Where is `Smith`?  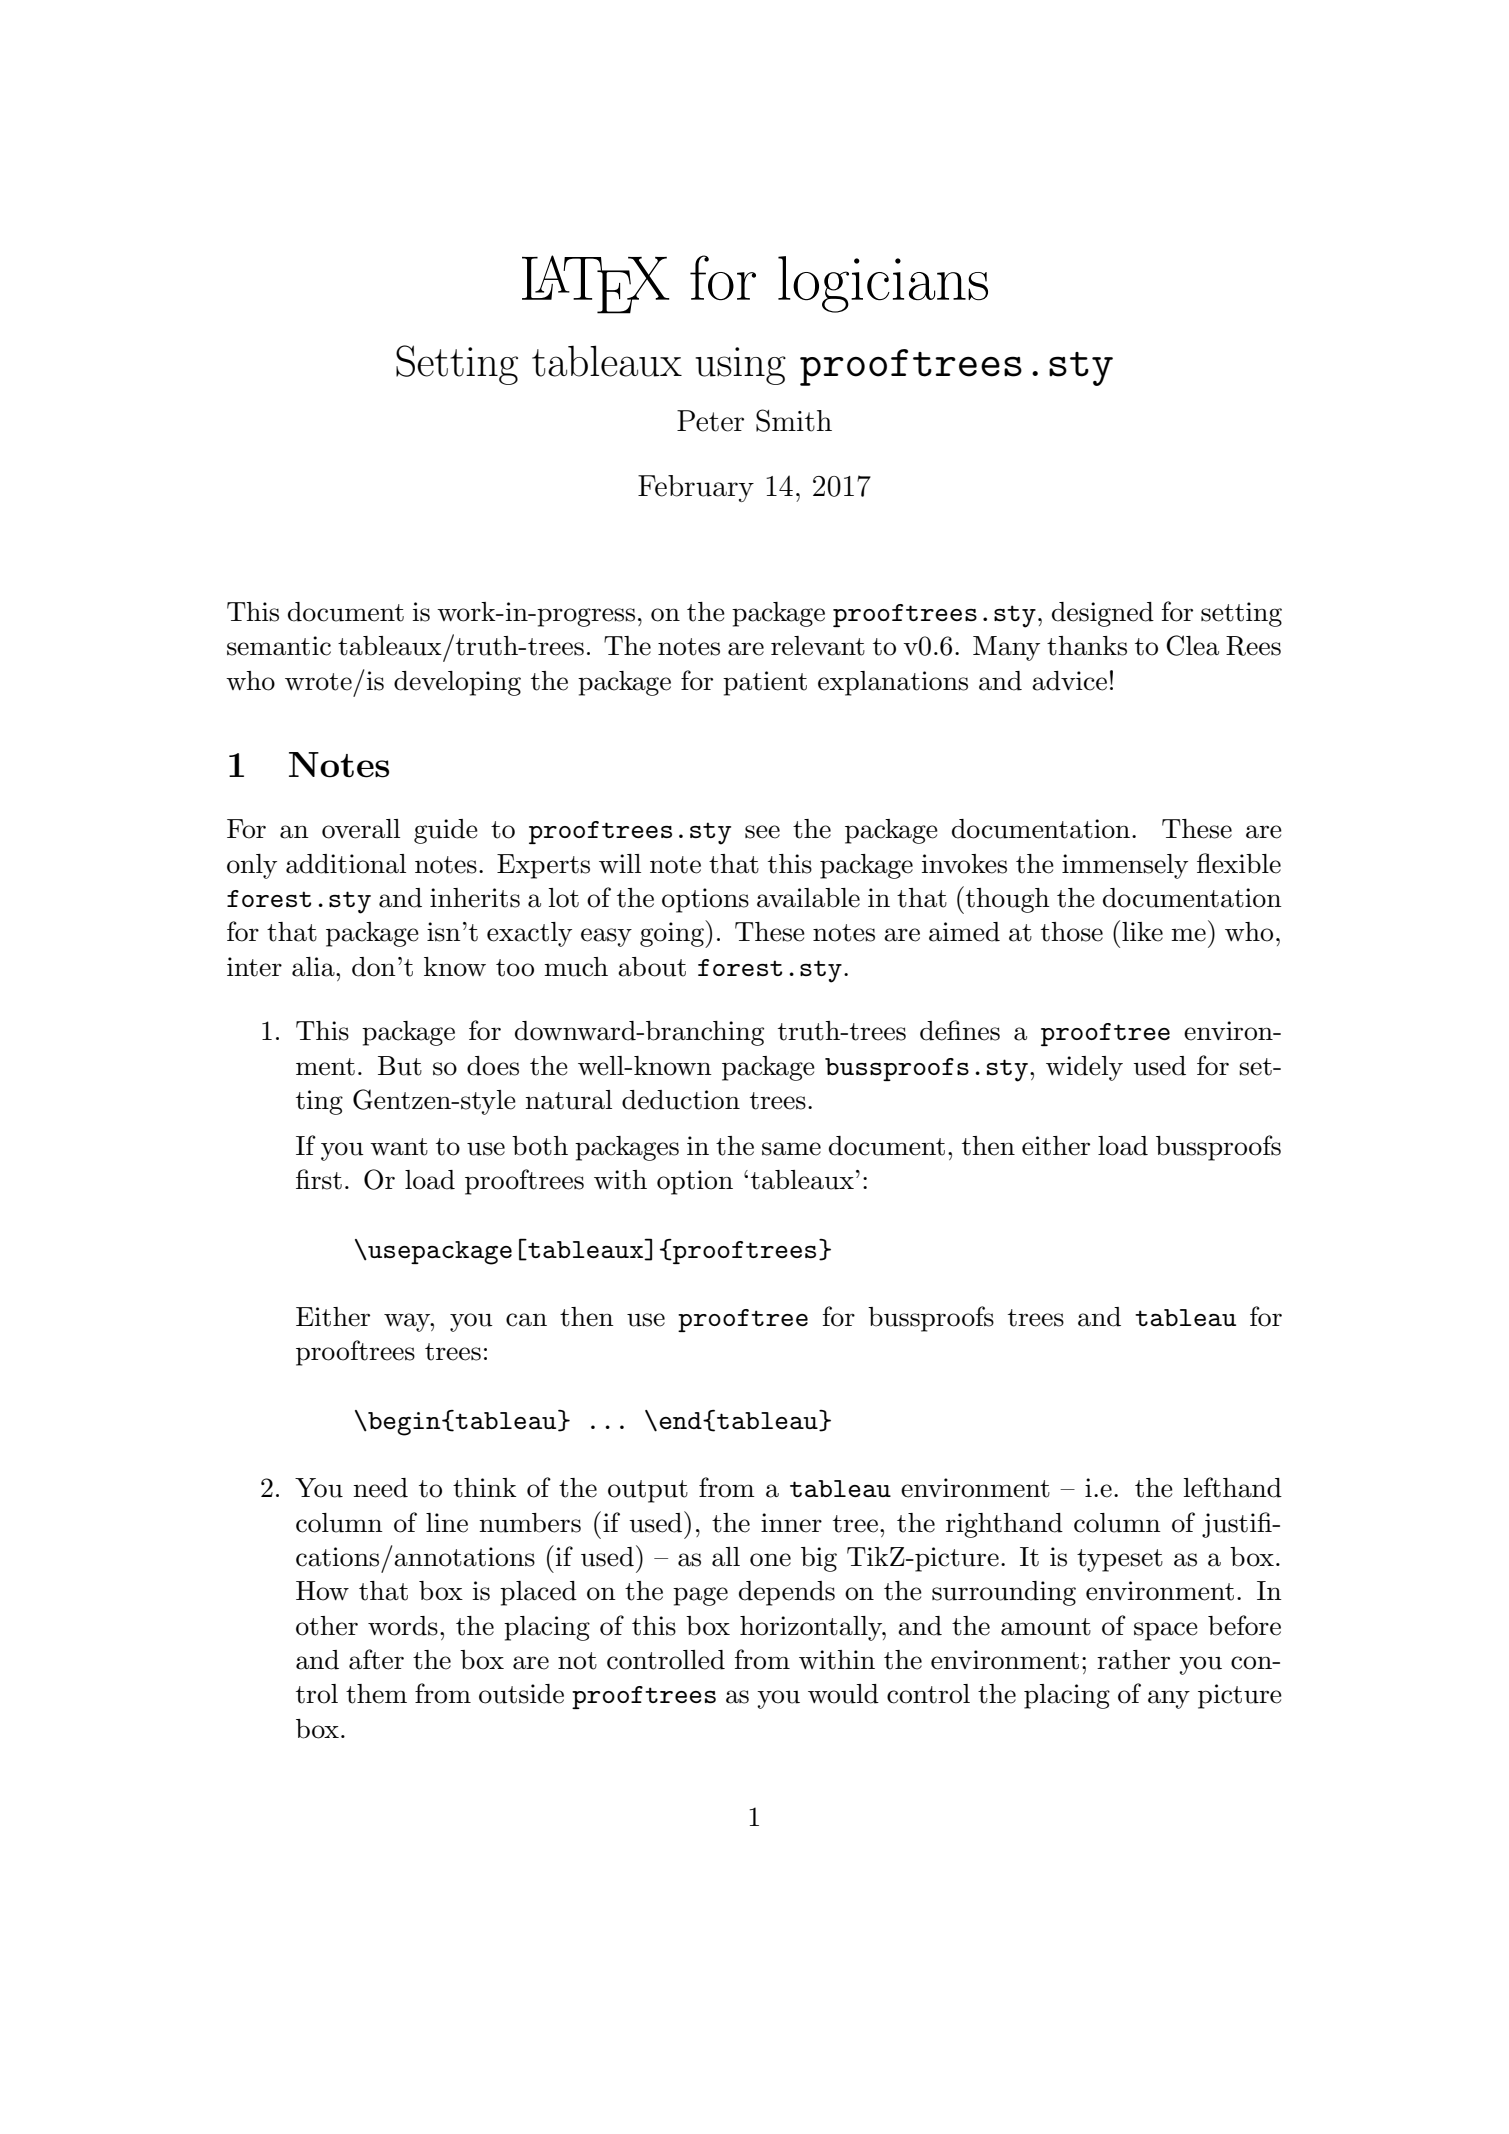
Smith is located at coordinates (794, 420).
